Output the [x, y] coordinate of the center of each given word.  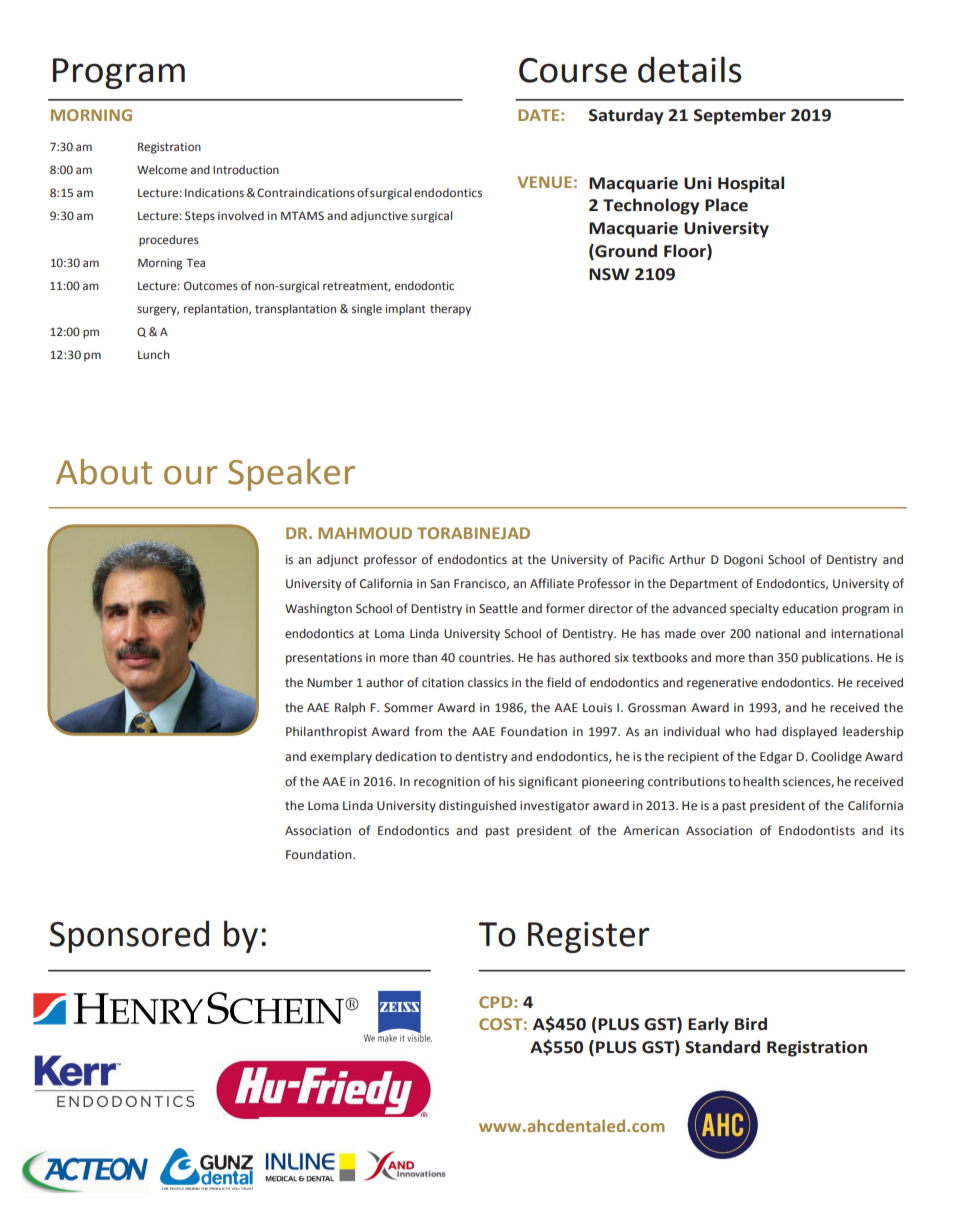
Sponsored [129, 936]
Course [573, 70]
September [740, 116]
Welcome [162, 169]
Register [589, 937]
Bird [751, 1024]
